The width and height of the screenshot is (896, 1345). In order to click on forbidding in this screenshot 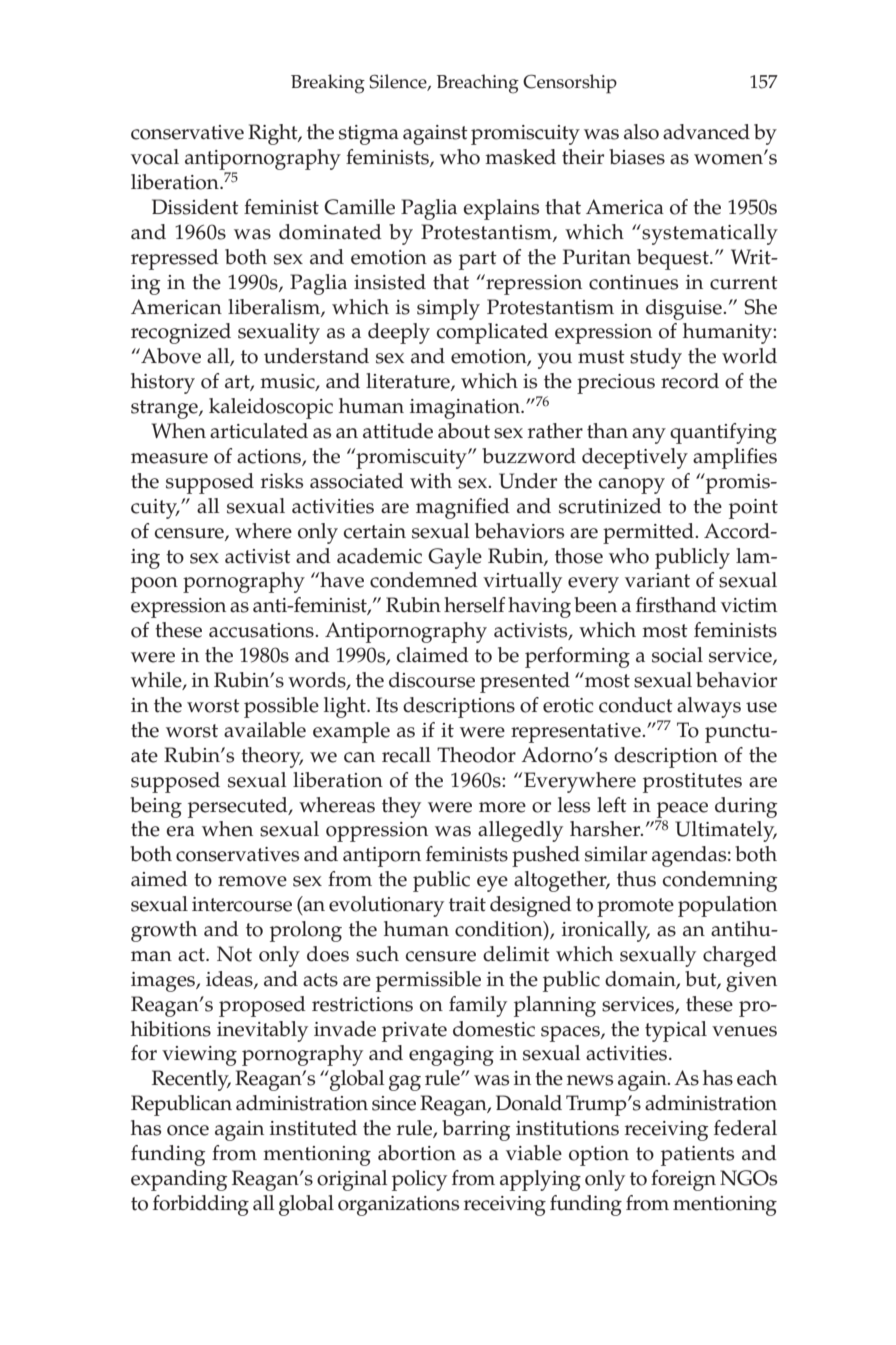, I will do `click(201, 1205)`.
